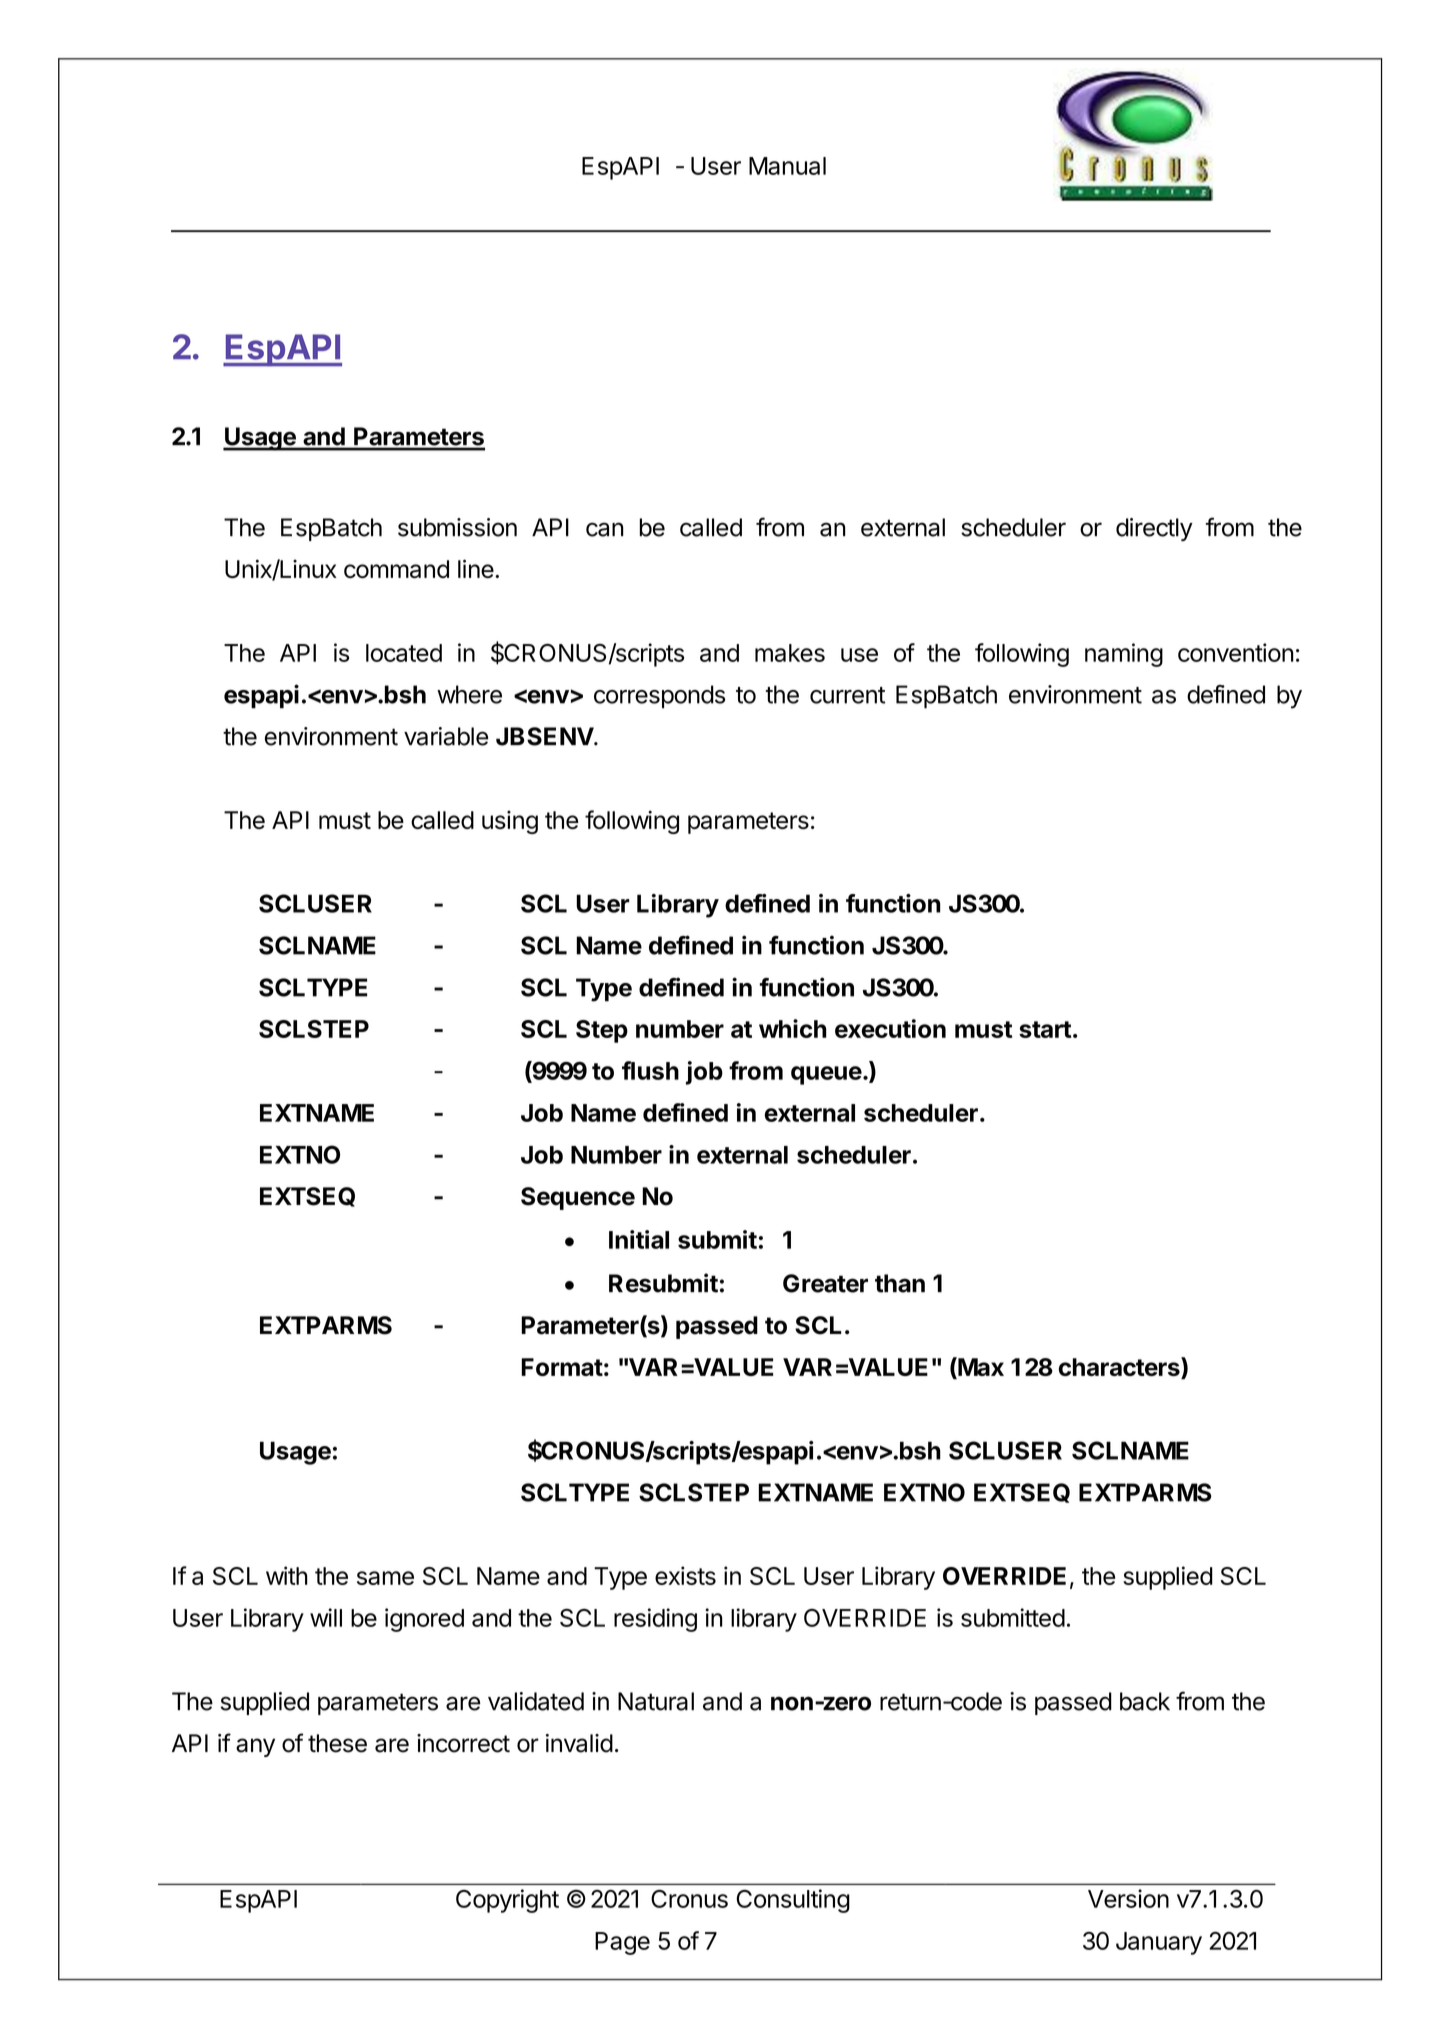 The image size is (1440, 2038). Describe the element at coordinates (457, 527) in the screenshot. I see `submission` at that location.
